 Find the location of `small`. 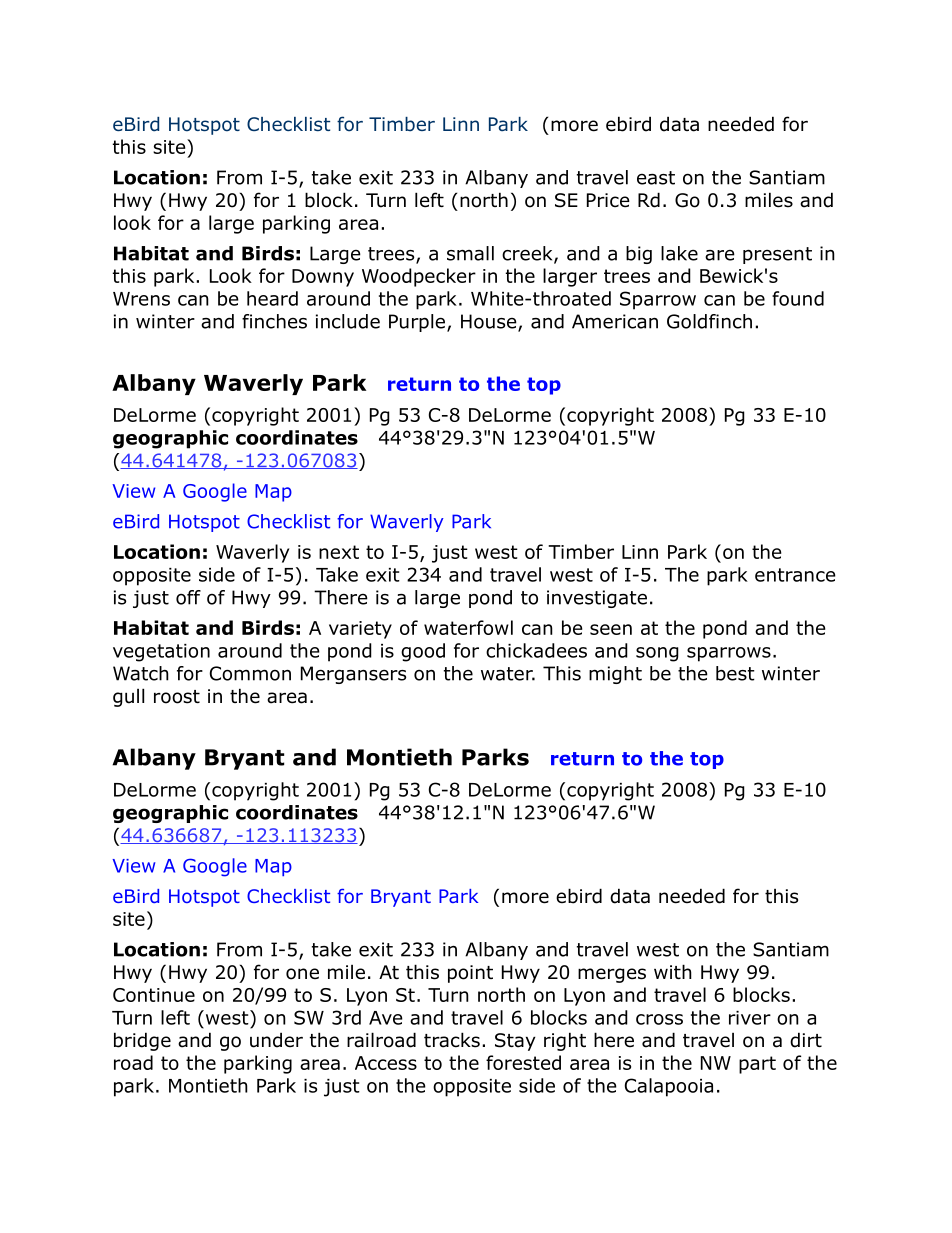

small is located at coordinates (470, 253).
